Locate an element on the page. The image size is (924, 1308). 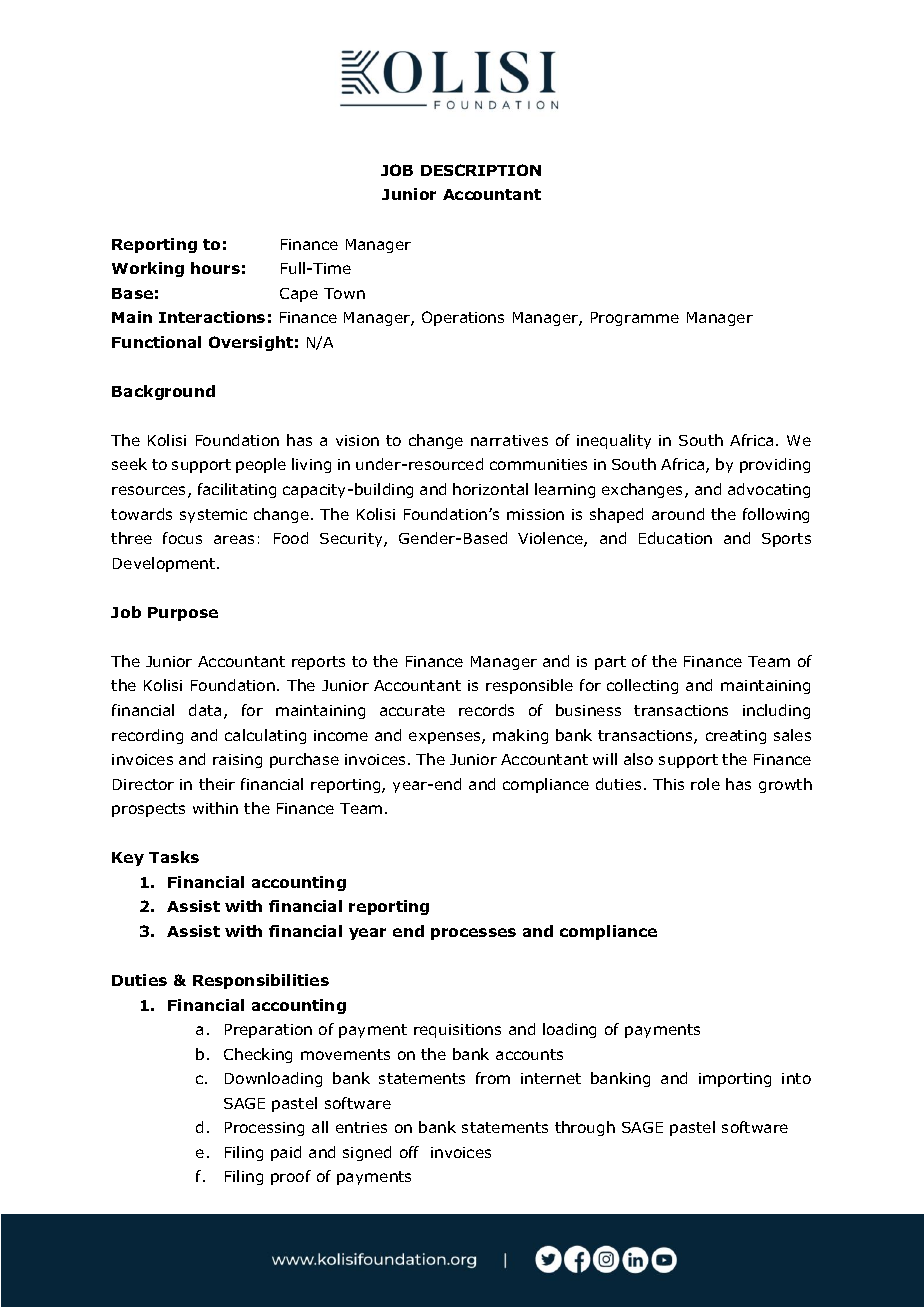
Programme is located at coordinates (635, 319).
